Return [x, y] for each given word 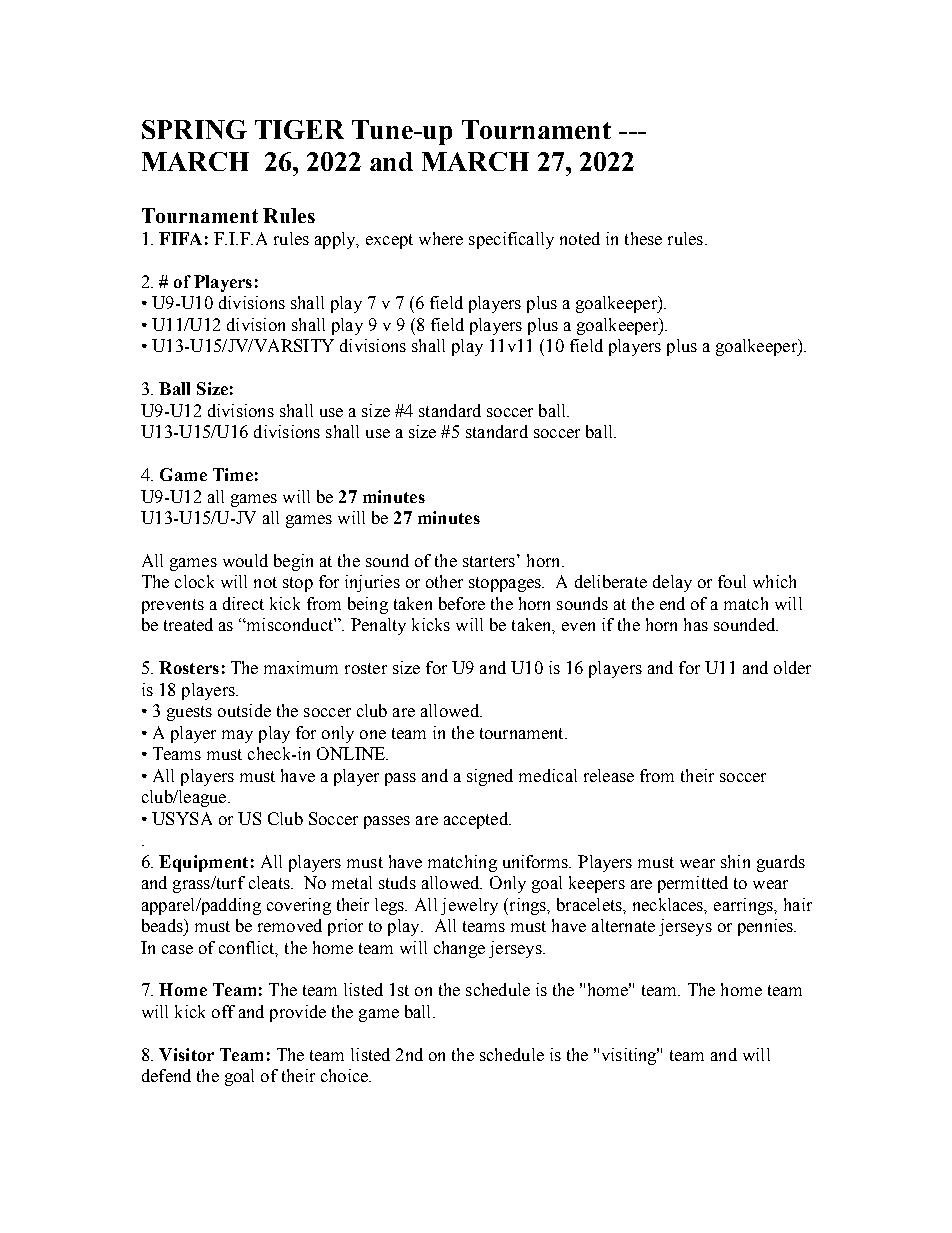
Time [233, 474]
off [223, 1011]
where [441, 238]
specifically [511, 240]
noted [580, 238]
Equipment [203, 863]
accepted [477, 820]
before [462, 603]
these [643, 238]
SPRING [194, 129]
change [459, 949]
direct [243, 603]
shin [735, 861]
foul [732, 581]
